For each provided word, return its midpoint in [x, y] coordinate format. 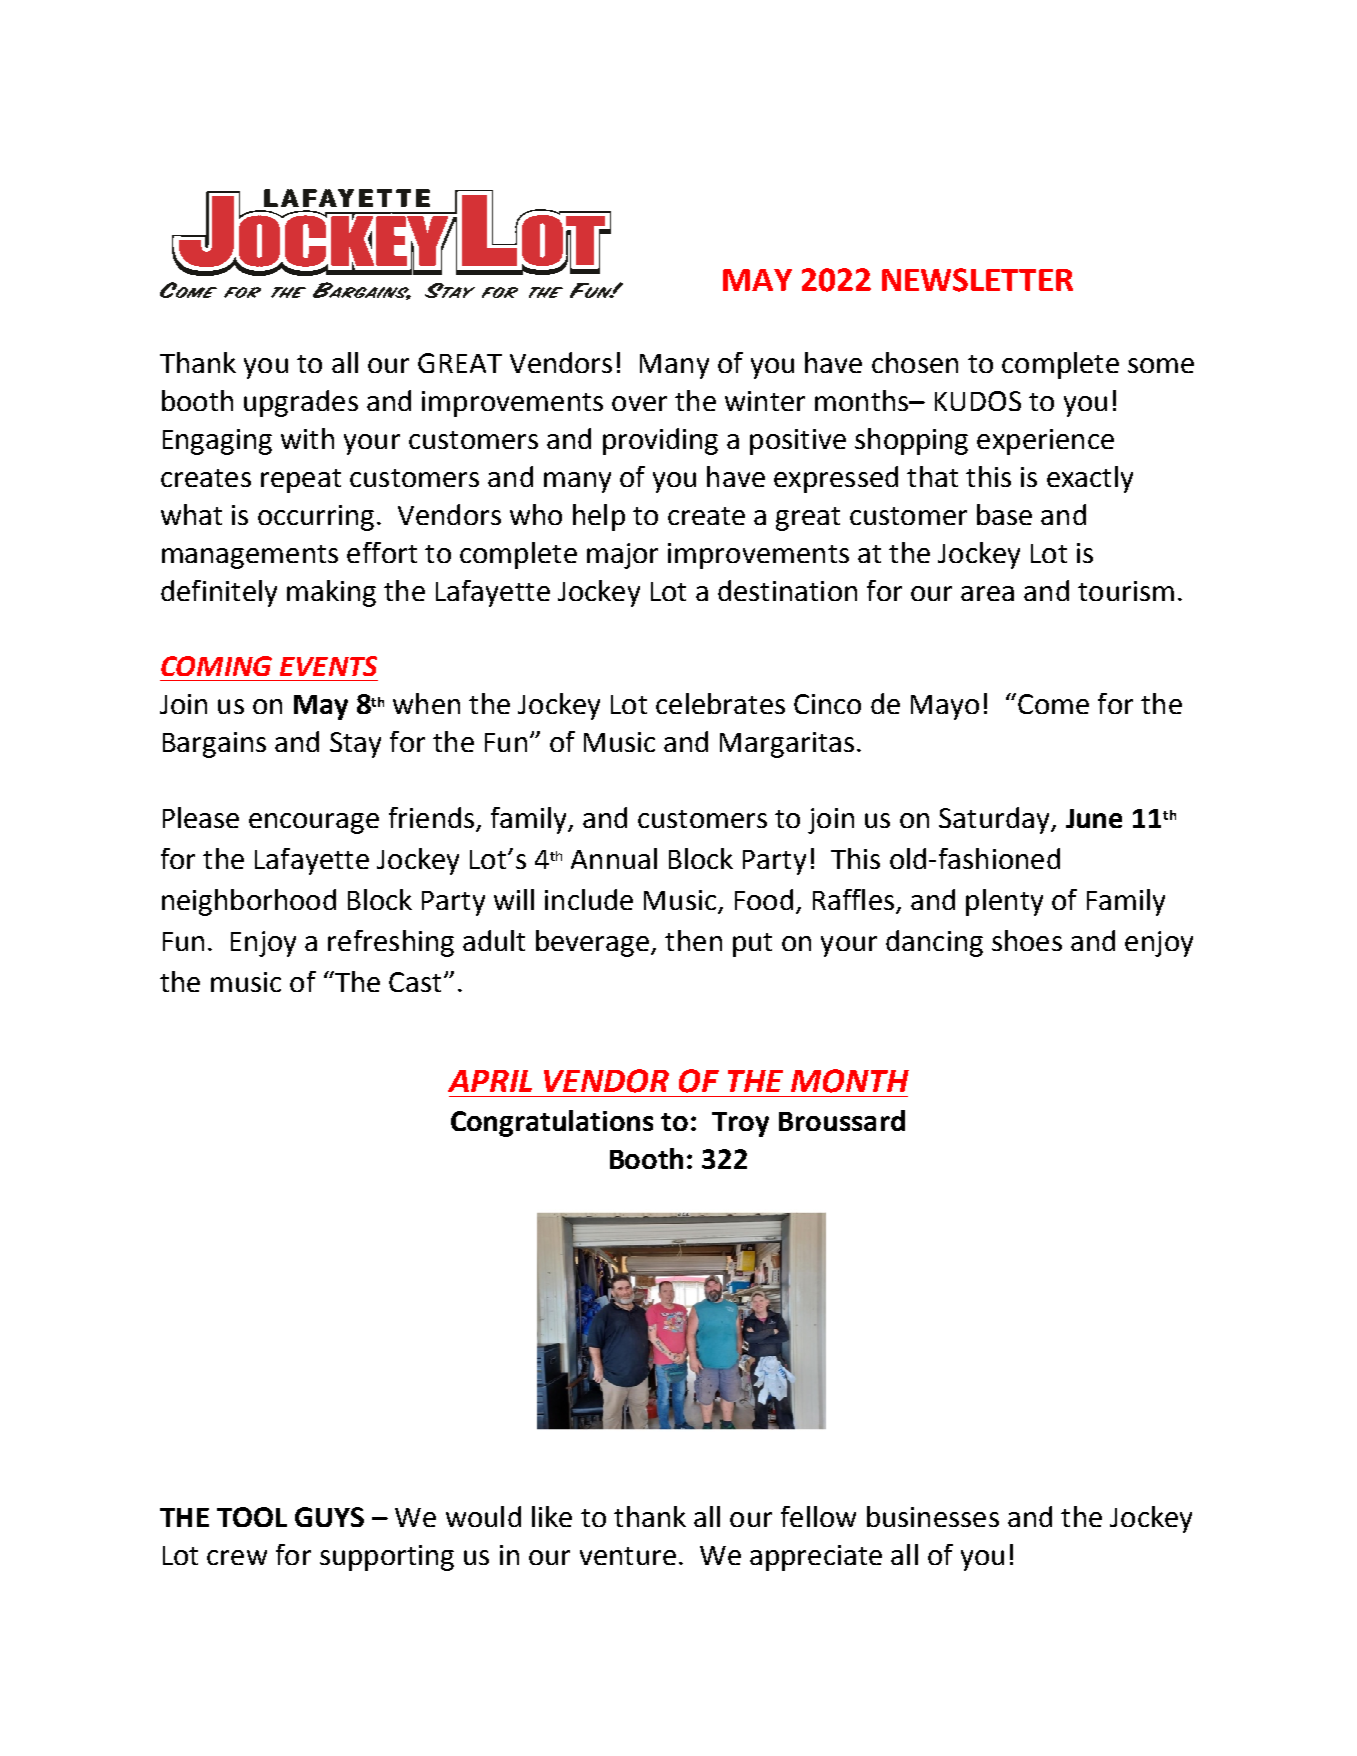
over [639, 403]
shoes [1027, 940]
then [693, 940]
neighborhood [249, 902]
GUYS [329, 1517]
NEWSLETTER [977, 280]
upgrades [301, 403]
